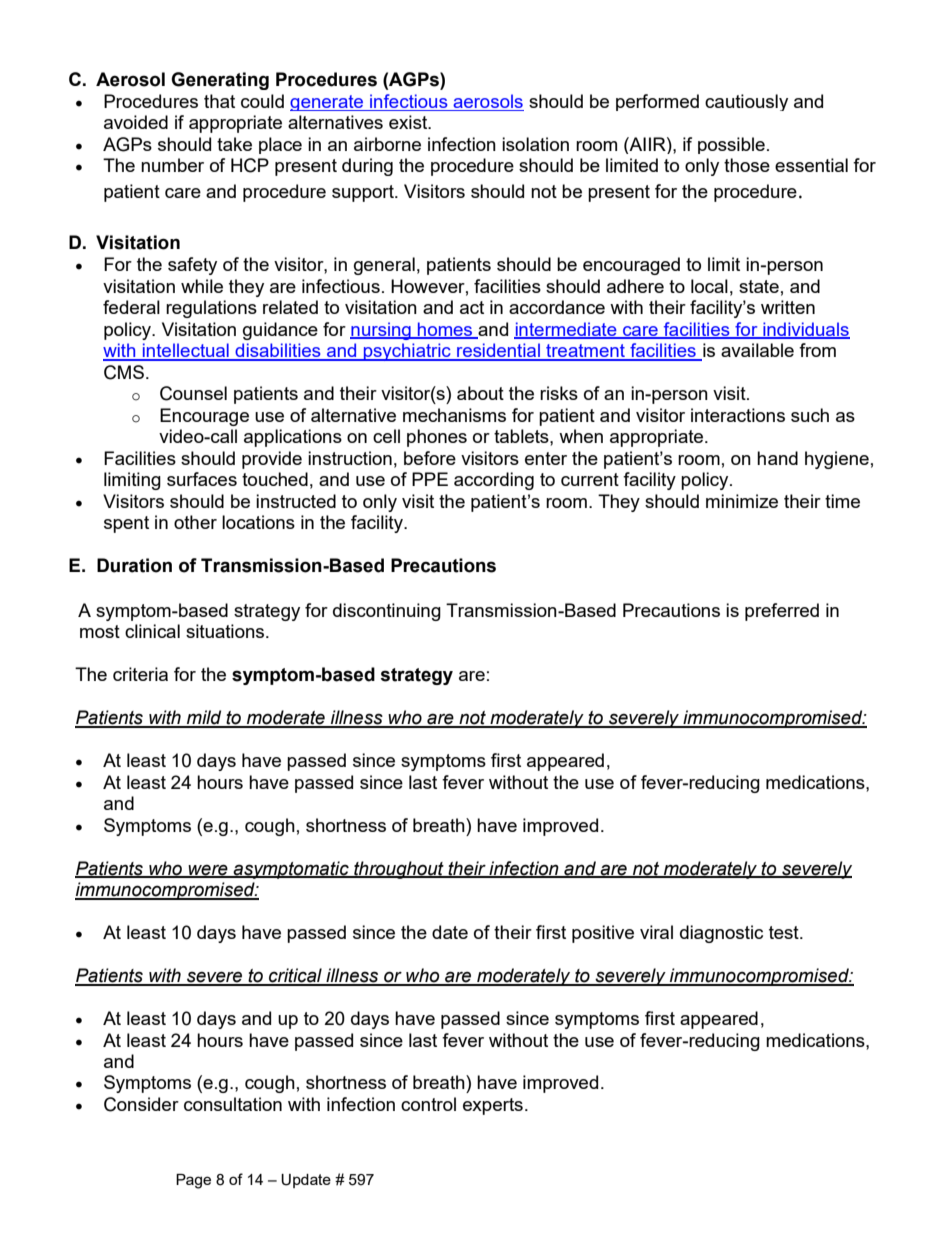  I want to click on test, so click(785, 932).
